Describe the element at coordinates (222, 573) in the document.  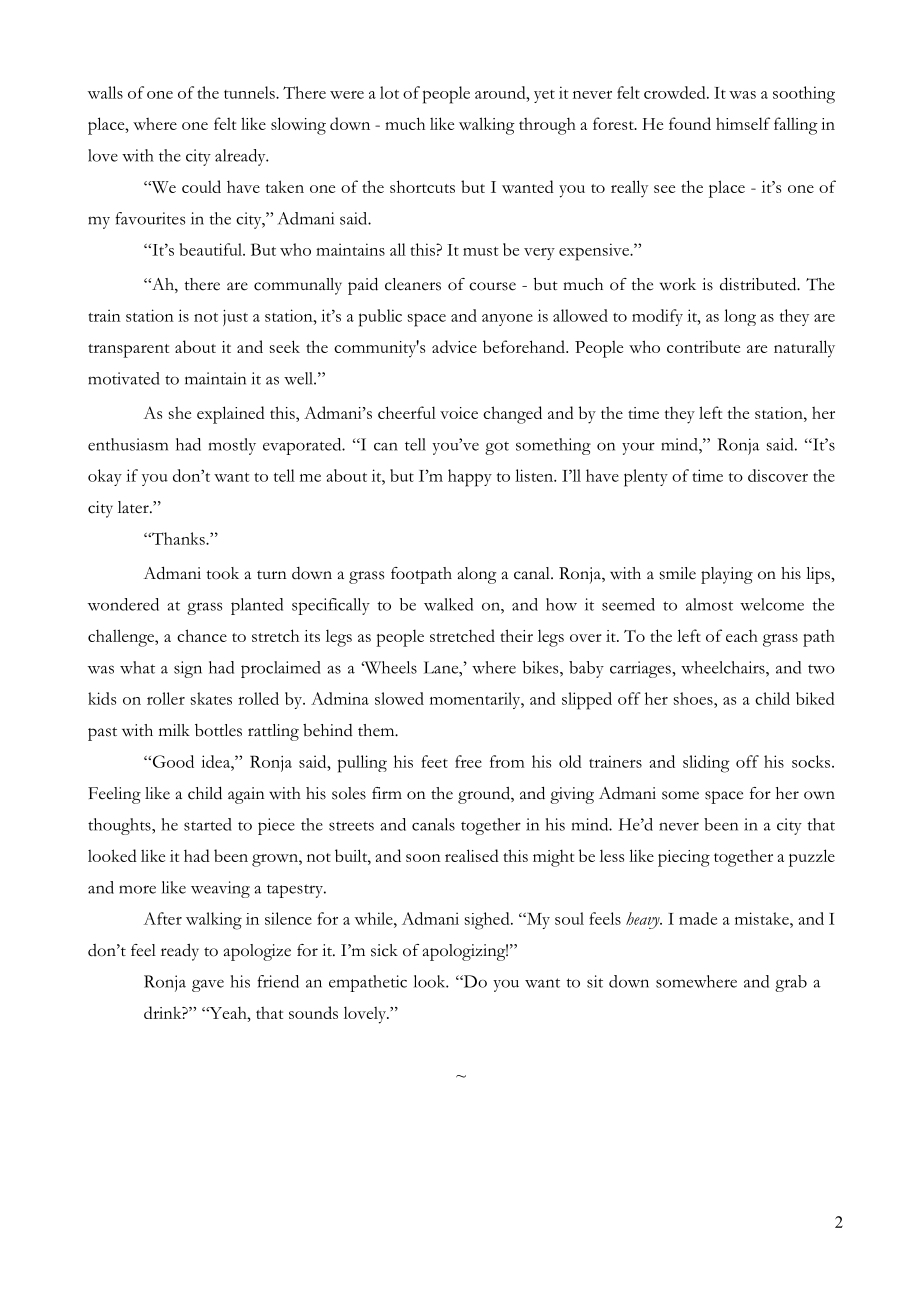
I see `took` at that location.
